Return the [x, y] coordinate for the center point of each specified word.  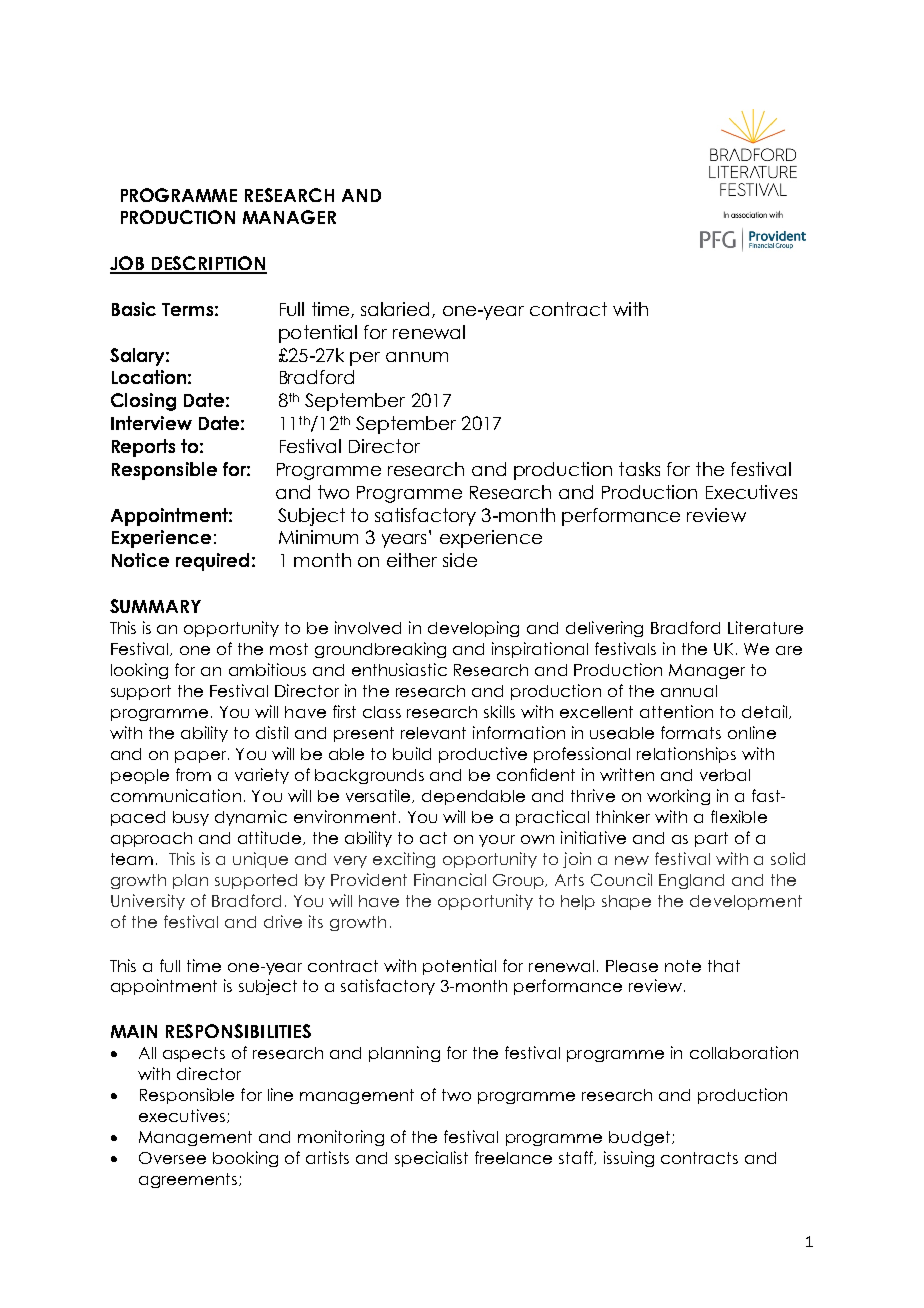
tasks [639, 469]
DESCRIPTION [208, 264]
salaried [395, 309]
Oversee [172, 1158]
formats [691, 732]
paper [202, 757]
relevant [433, 733]
